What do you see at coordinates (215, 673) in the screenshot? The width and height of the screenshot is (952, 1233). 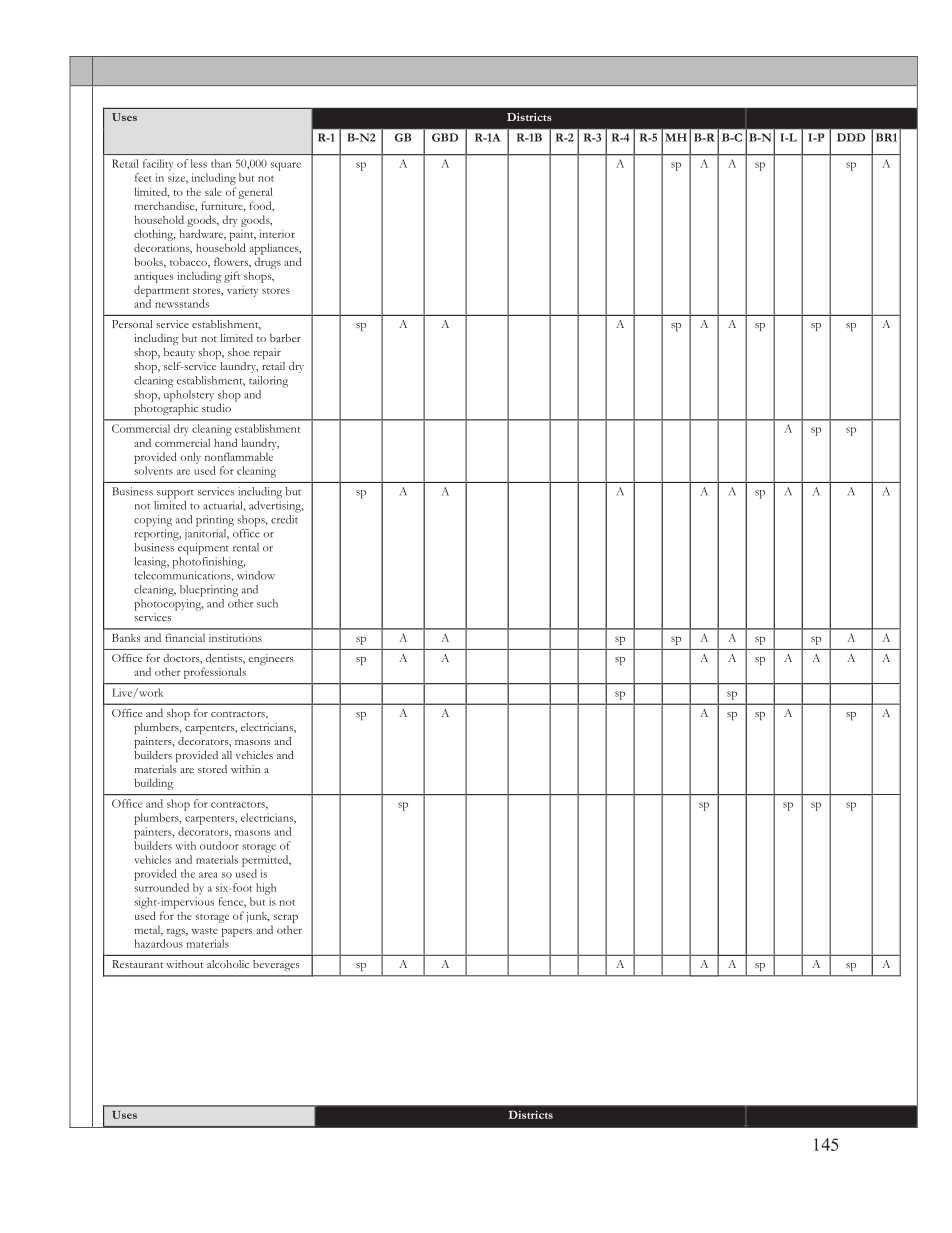 I see `professionals` at bounding box center [215, 673].
